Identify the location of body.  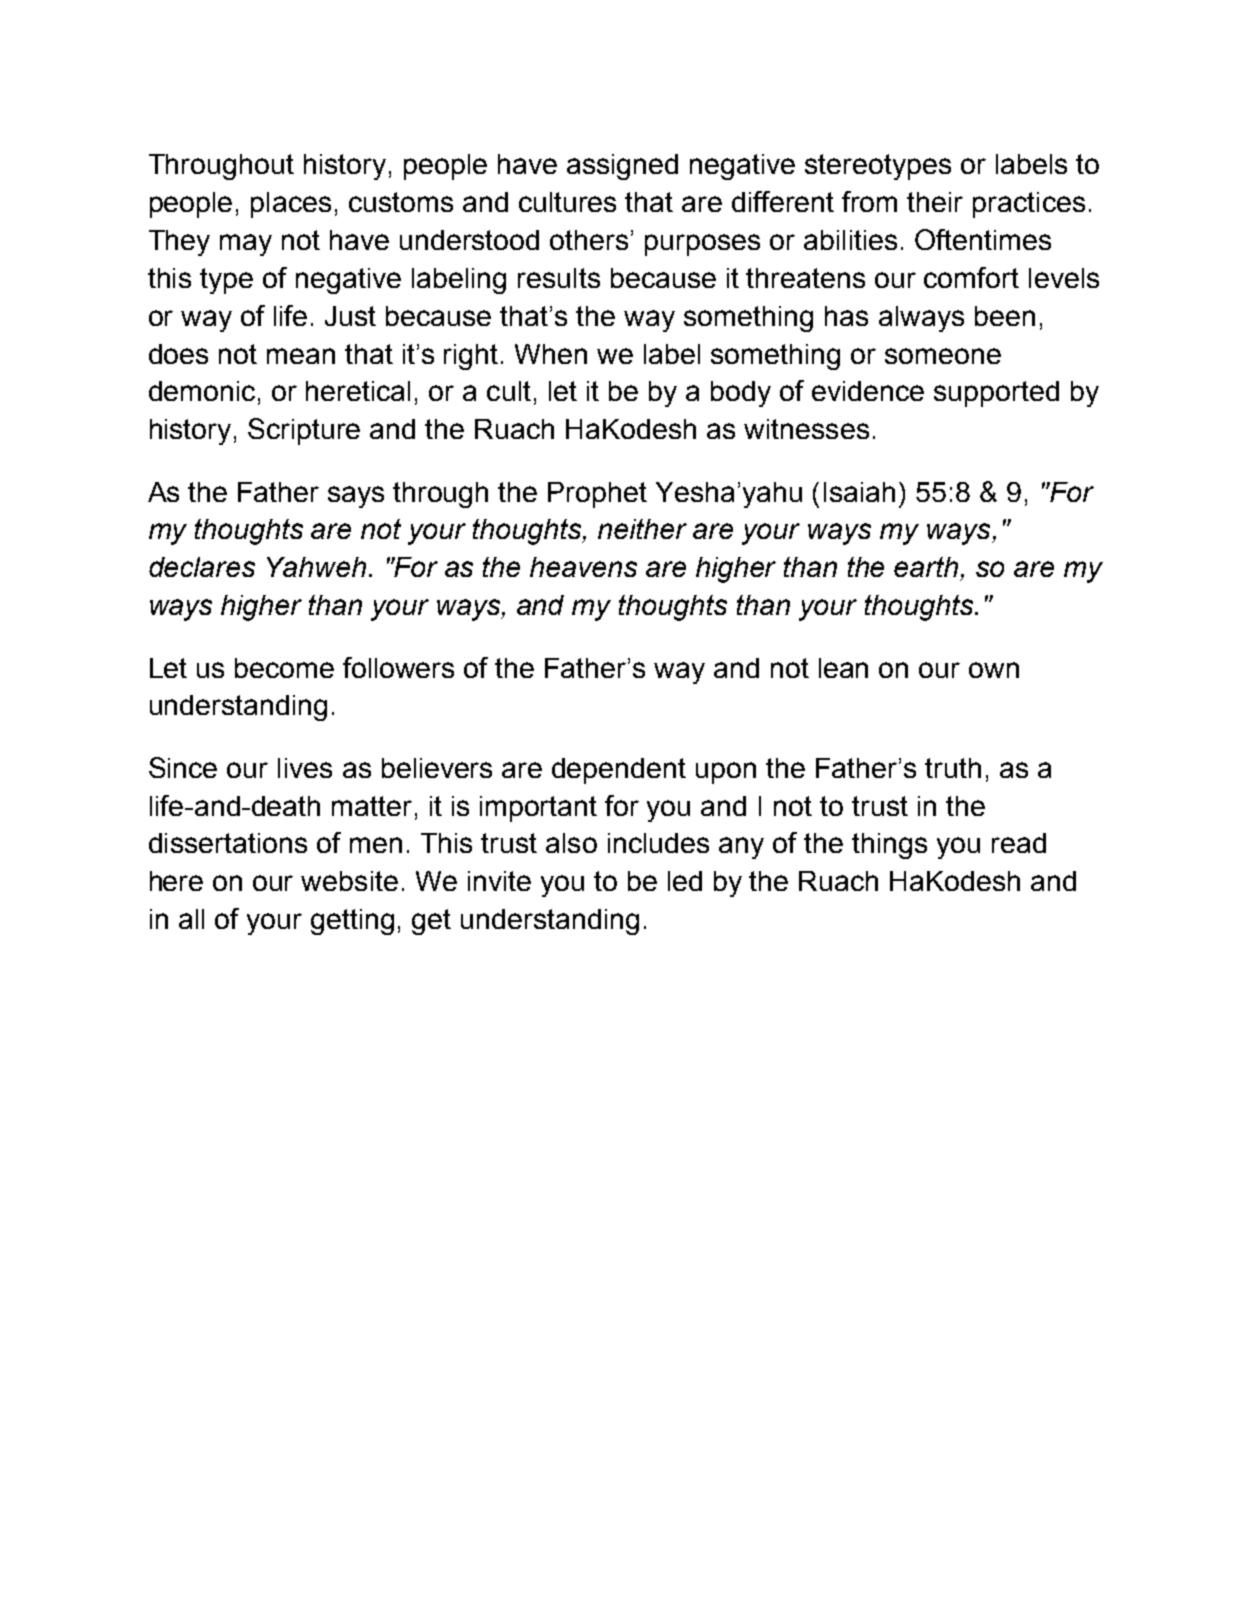
(741, 394).
